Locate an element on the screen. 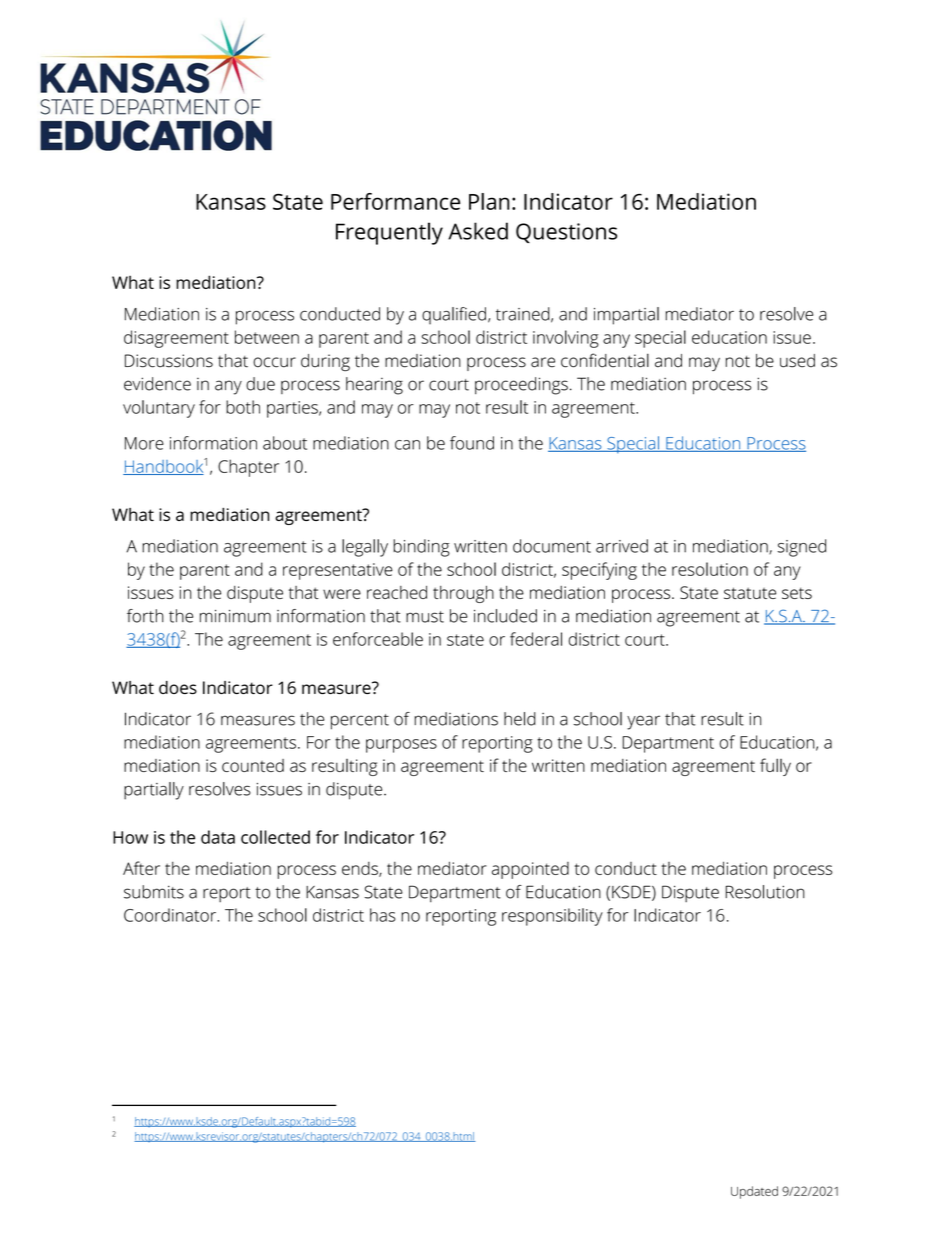  held is located at coordinates (520, 719).
